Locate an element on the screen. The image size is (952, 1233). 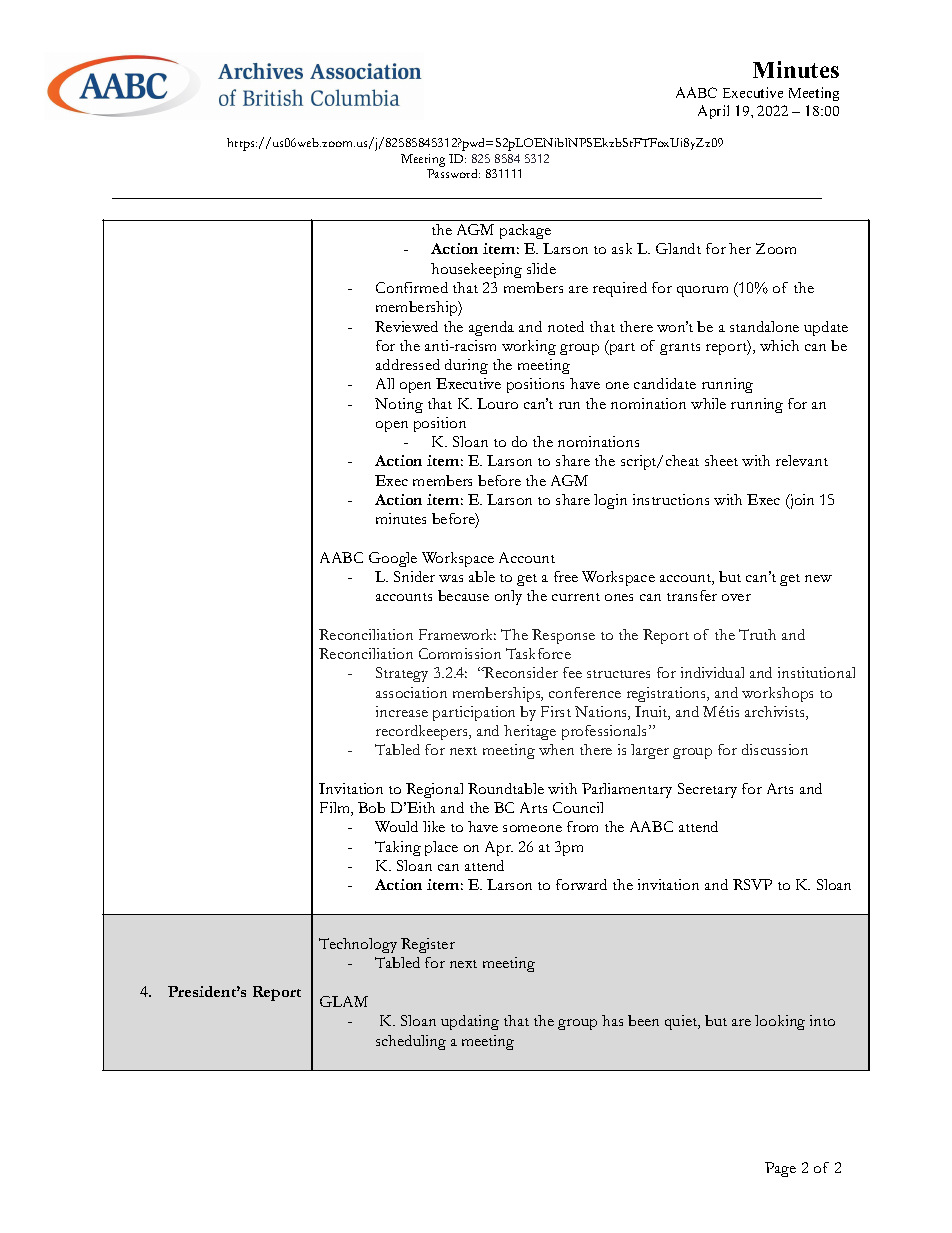
noted is located at coordinates (566, 326).
